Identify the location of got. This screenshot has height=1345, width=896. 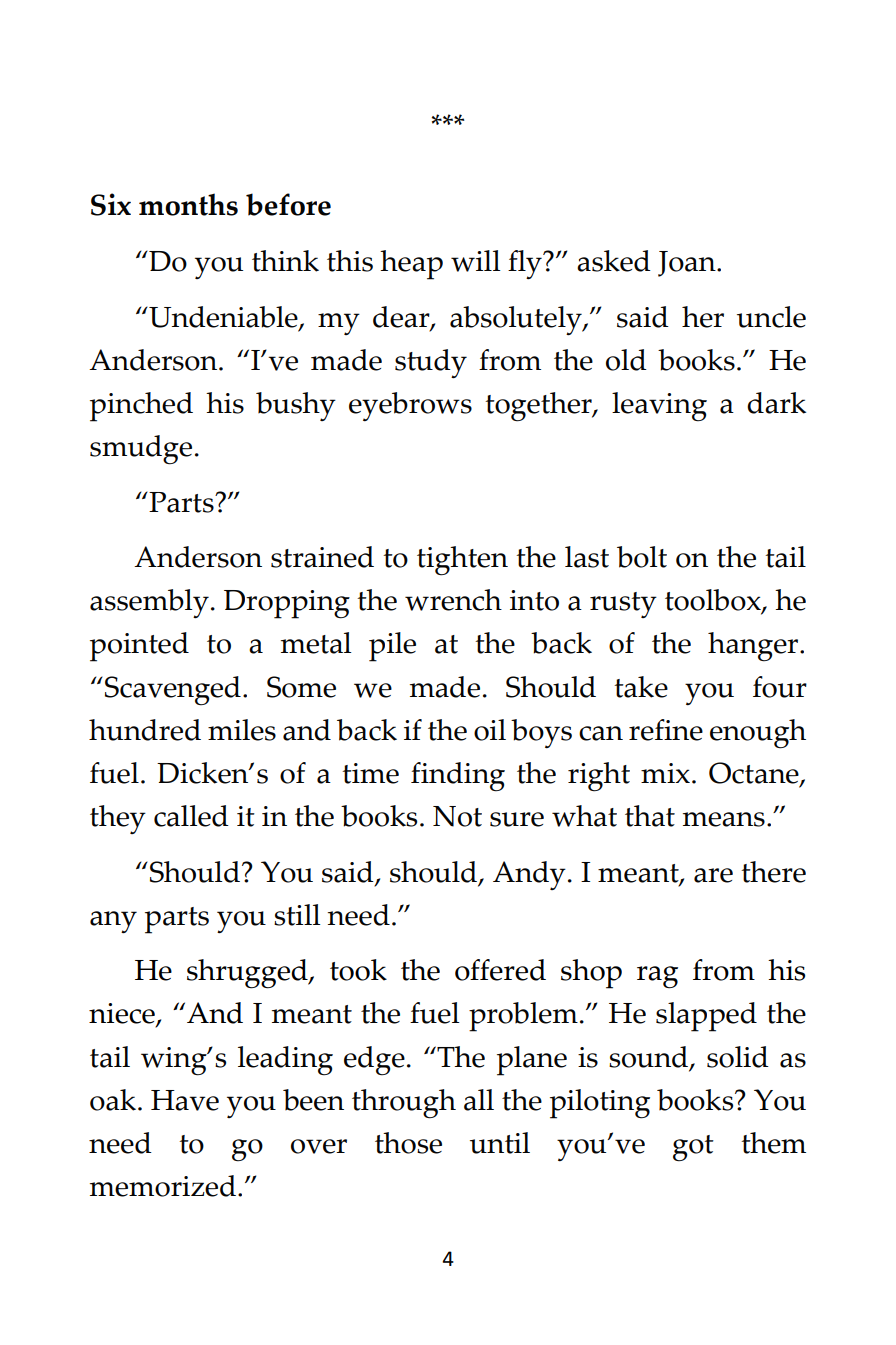
(693, 1148).
